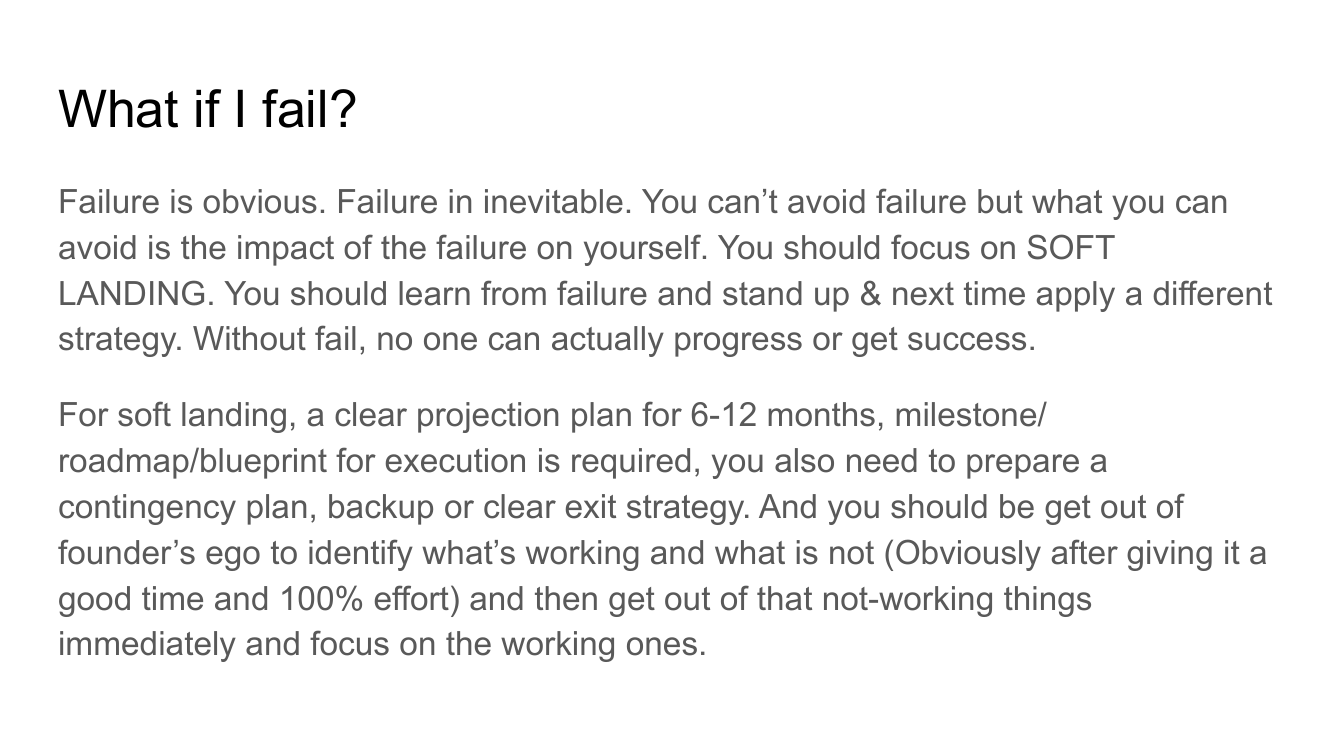  I want to click on months, so click(821, 414).
